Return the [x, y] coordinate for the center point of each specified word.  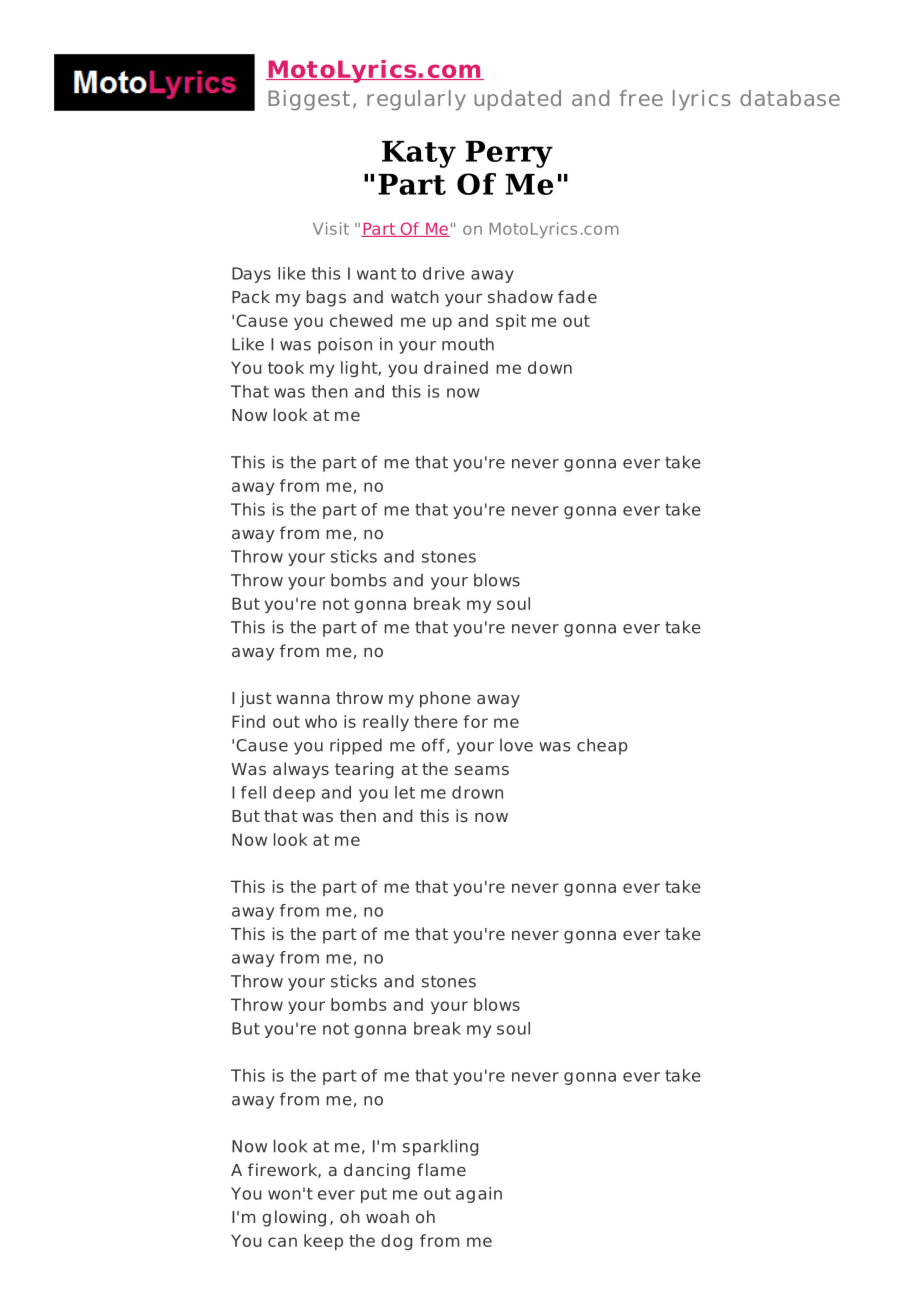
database [790, 98]
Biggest [309, 100]
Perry [509, 154]
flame [441, 1169]
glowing [294, 1218]
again [479, 1195]
